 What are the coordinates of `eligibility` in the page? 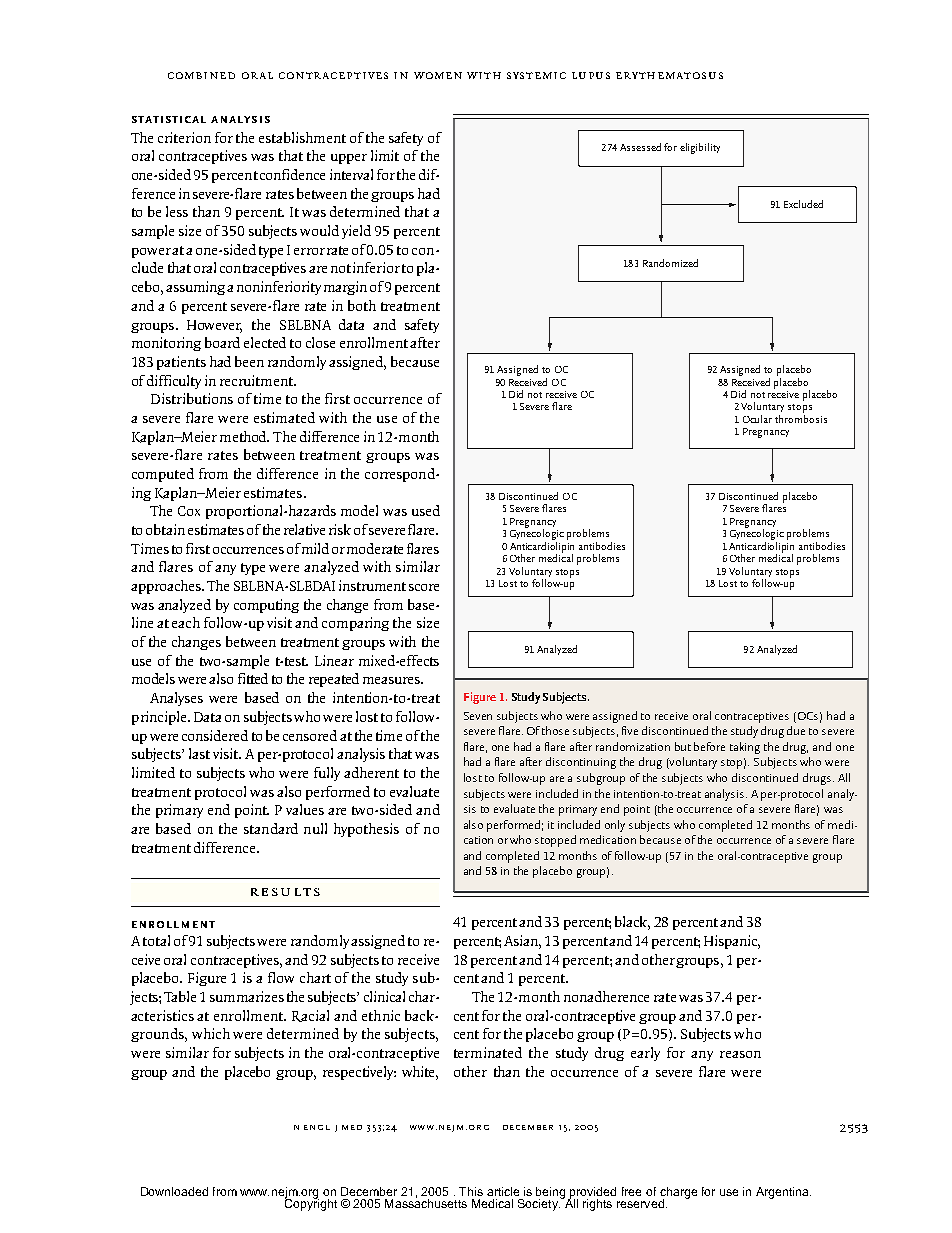 It's located at (700, 148).
